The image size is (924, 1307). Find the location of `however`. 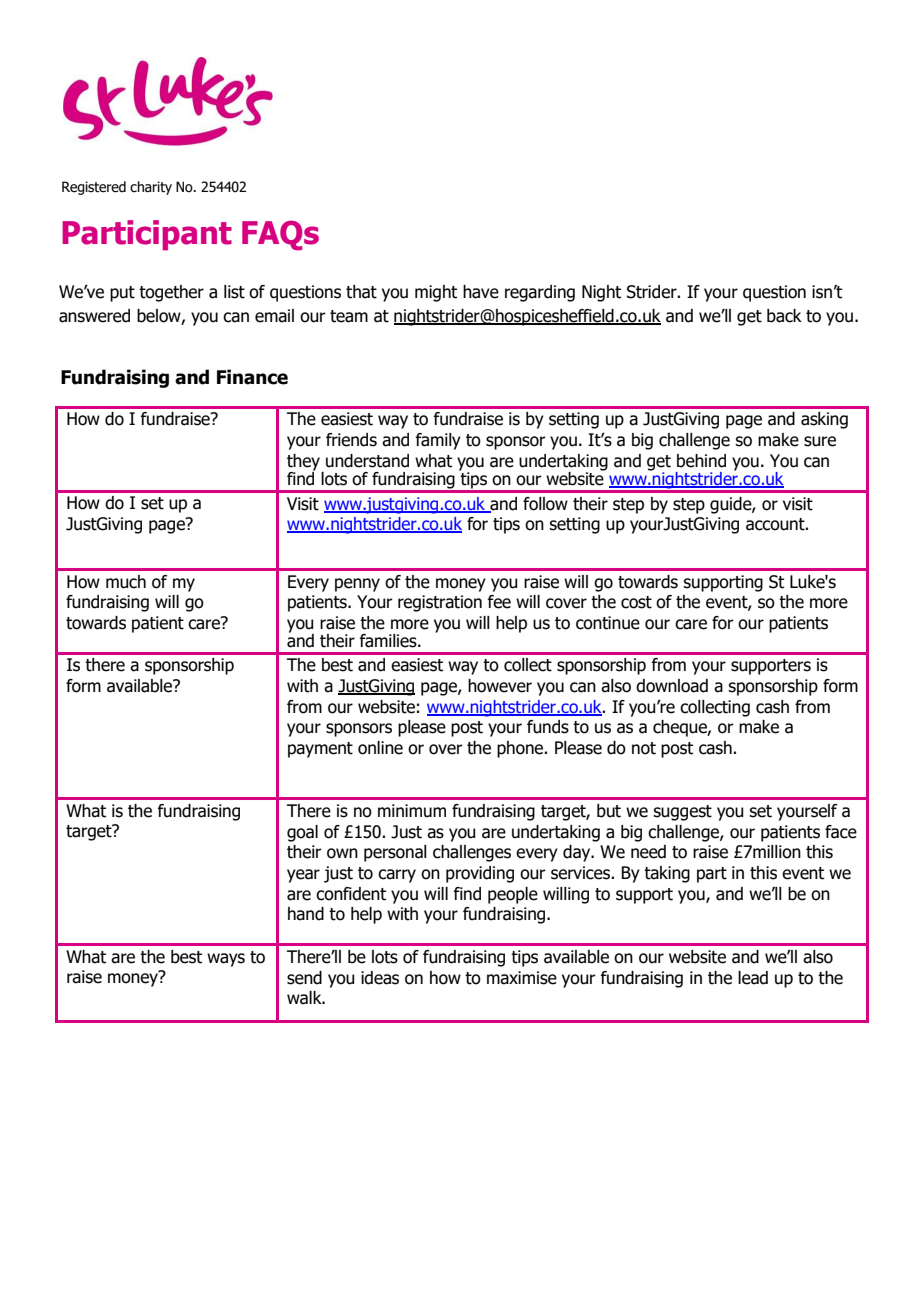

however is located at coordinates (500, 686).
